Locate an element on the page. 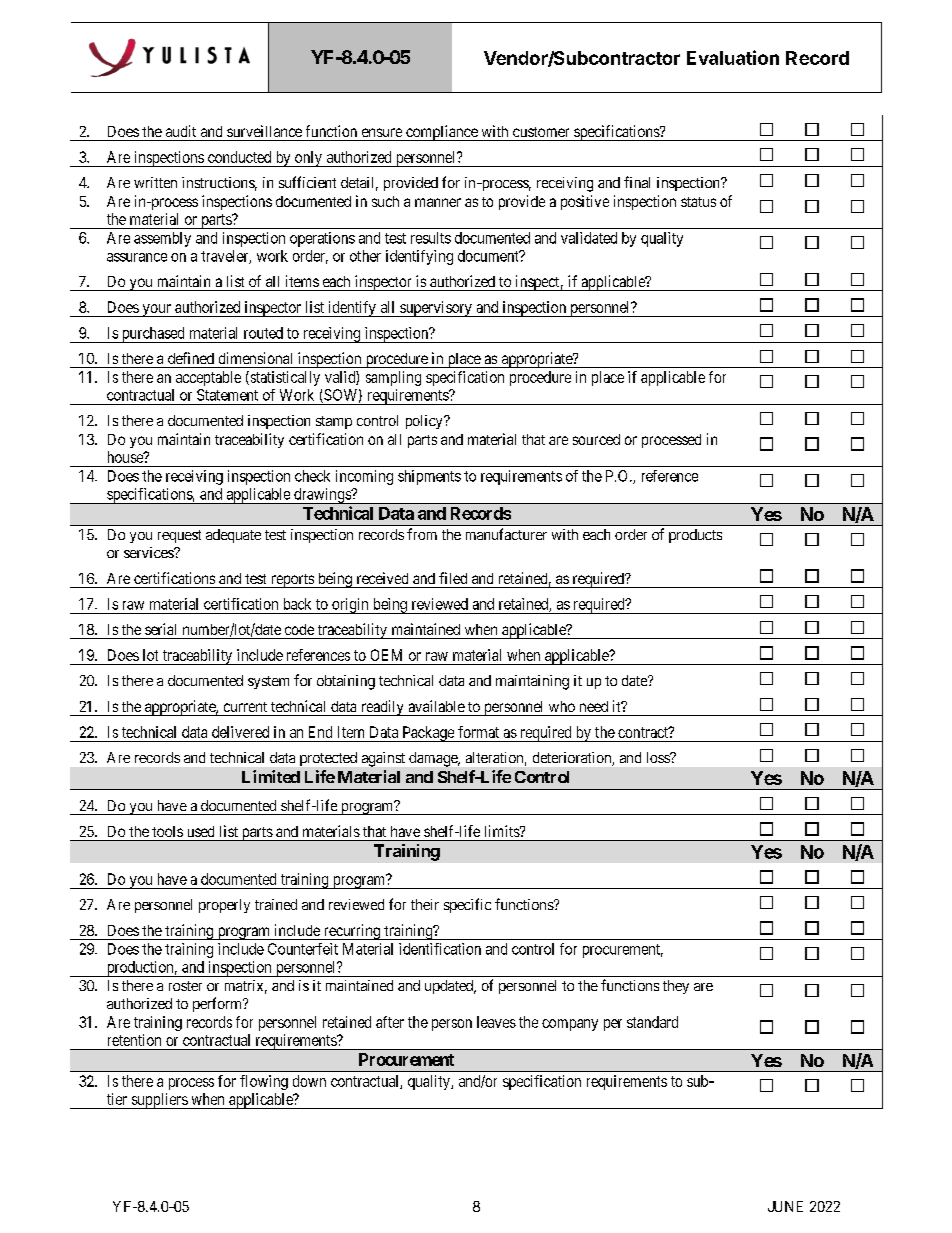 This image has height=1233, width=952. they is located at coordinates (676, 987).
